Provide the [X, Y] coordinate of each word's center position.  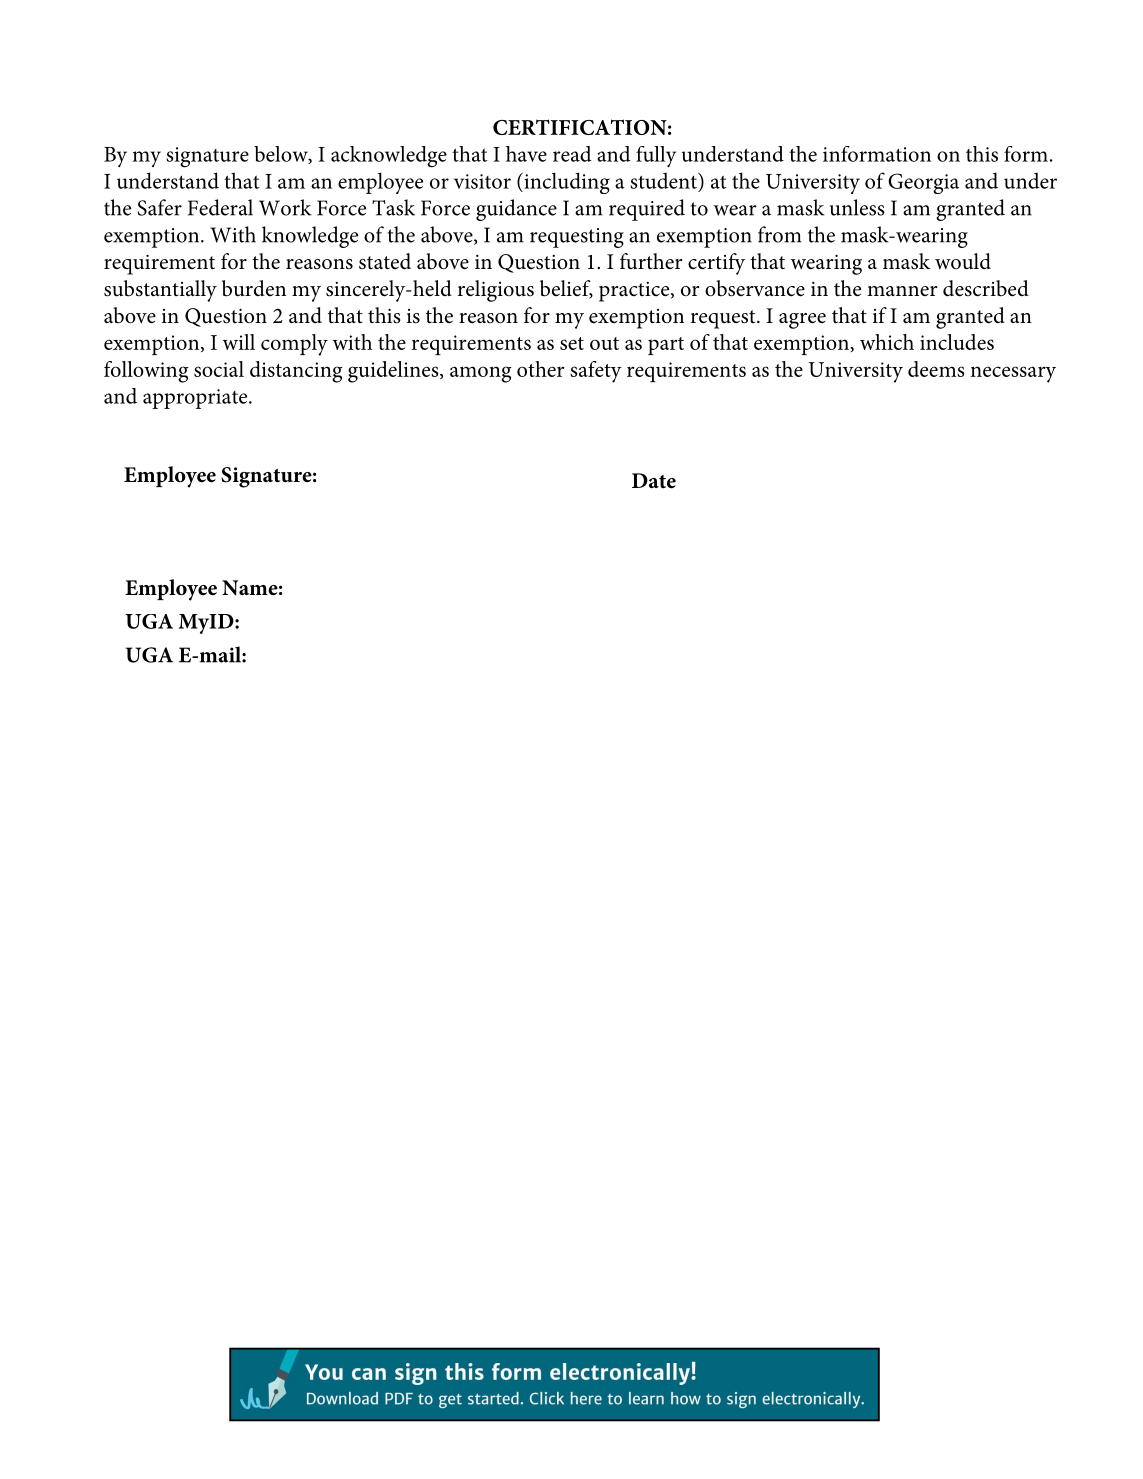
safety [596, 372]
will [239, 342]
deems [936, 369]
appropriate [196, 399]
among [481, 374]
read [572, 154]
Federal [220, 207]
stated [385, 261]
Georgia [923, 183]
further [651, 261]
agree [802, 321]
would [963, 261]
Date [654, 481]
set [572, 343]
